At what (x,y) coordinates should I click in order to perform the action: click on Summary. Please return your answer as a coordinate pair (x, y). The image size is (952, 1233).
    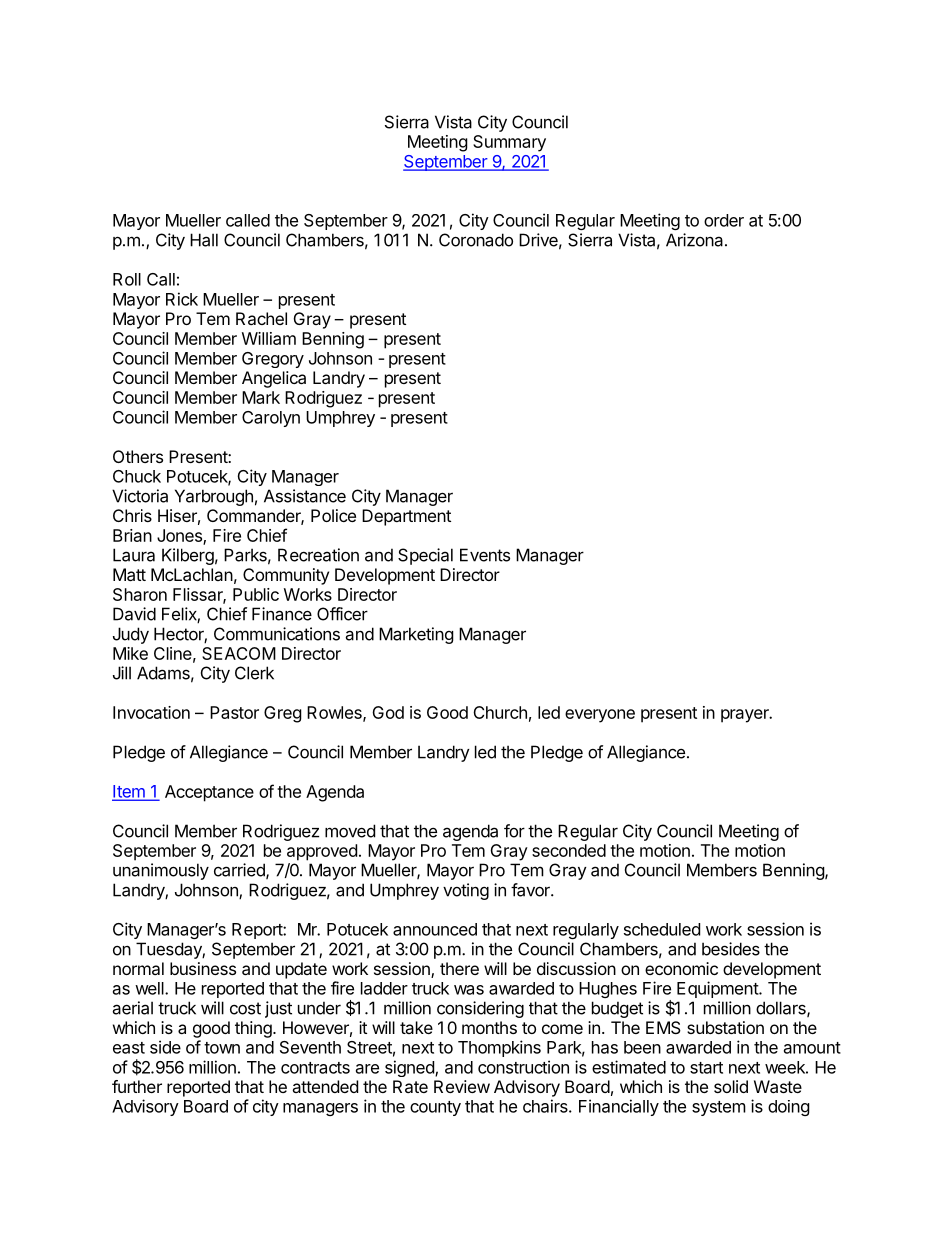
    Looking at the image, I should click on (509, 143).
